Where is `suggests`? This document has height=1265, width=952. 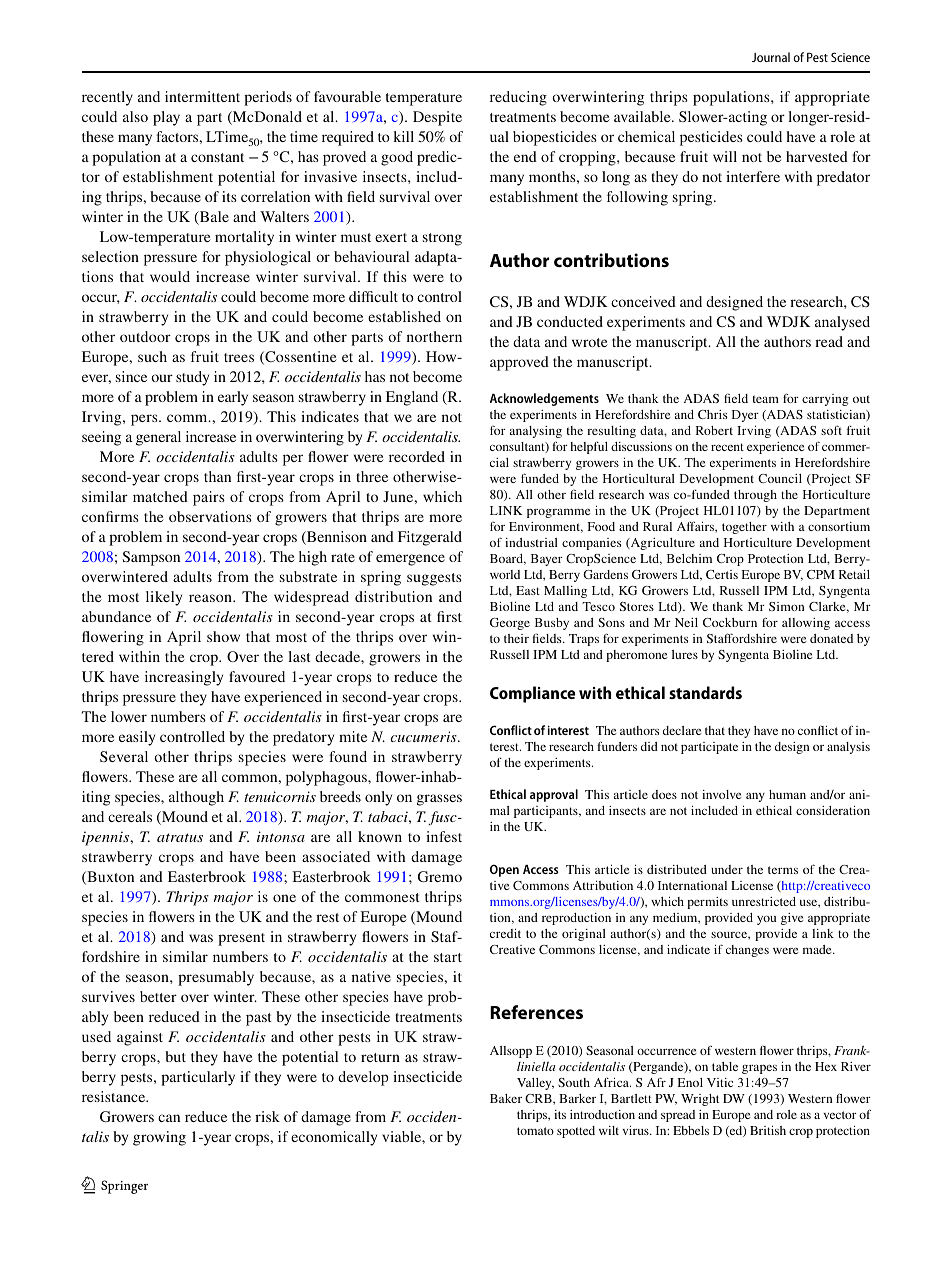
suggests is located at coordinates (434, 579).
